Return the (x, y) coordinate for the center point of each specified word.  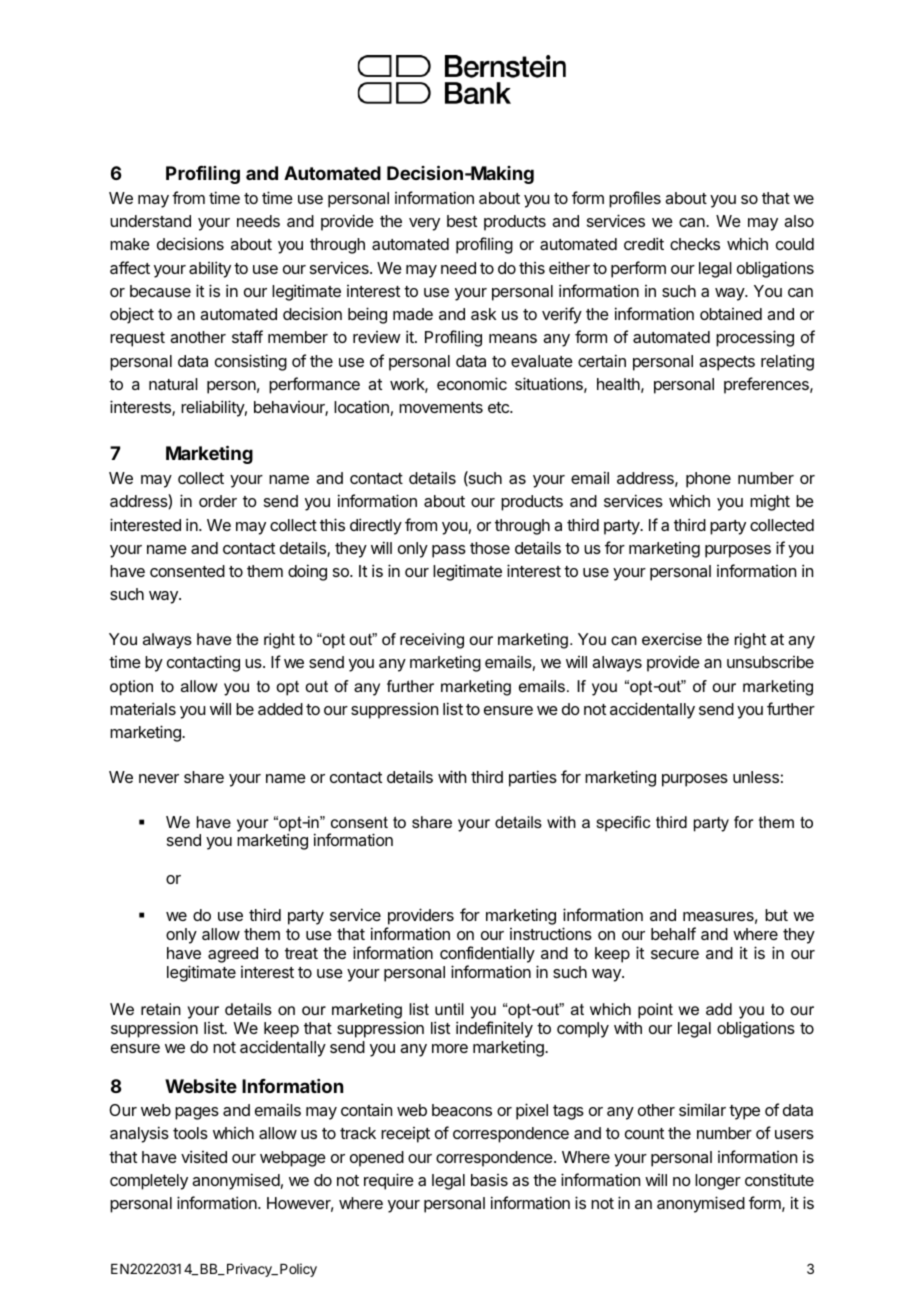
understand (150, 221)
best (462, 221)
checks (695, 244)
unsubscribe (770, 662)
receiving (432, 641)
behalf (673, 933)
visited (204, 1156)
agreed (233, 955)
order (218, 501)
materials (143, 708)
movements (441, 407)
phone (708, 480)
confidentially (487, 954)
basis (489, 1180)
